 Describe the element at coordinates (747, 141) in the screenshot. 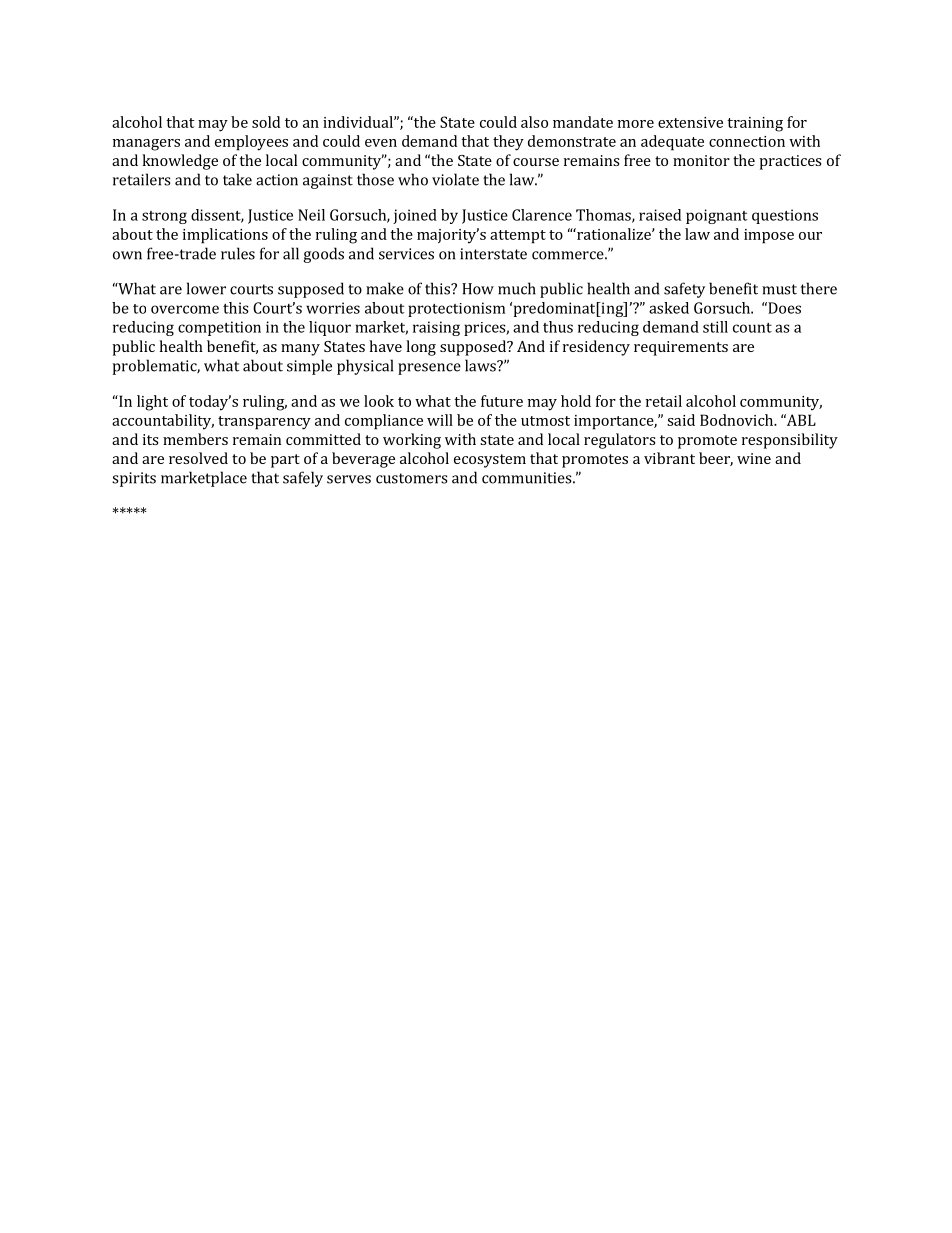

I see `connection` at that location.
